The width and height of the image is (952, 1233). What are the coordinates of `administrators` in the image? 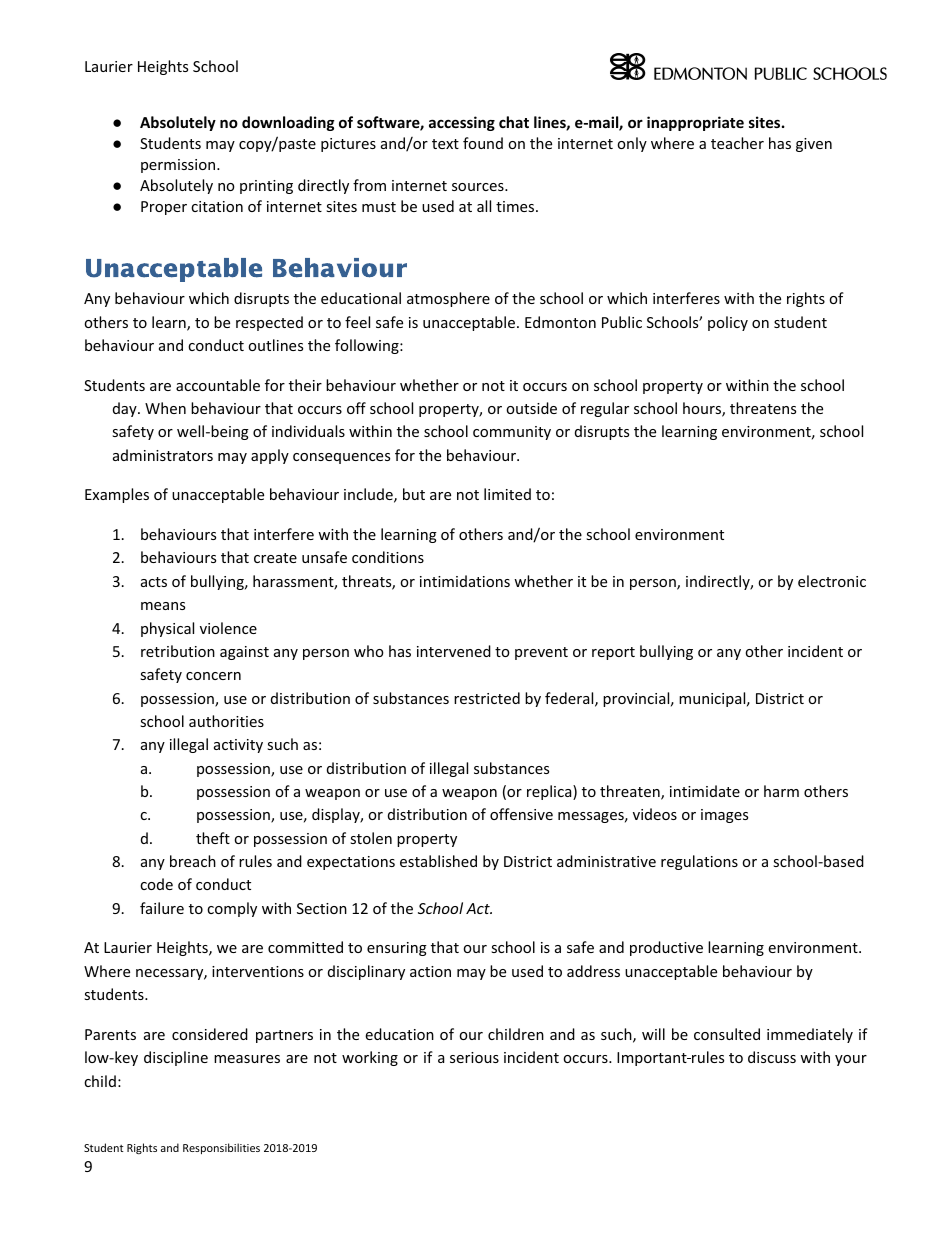 It's located at (163, 455).
